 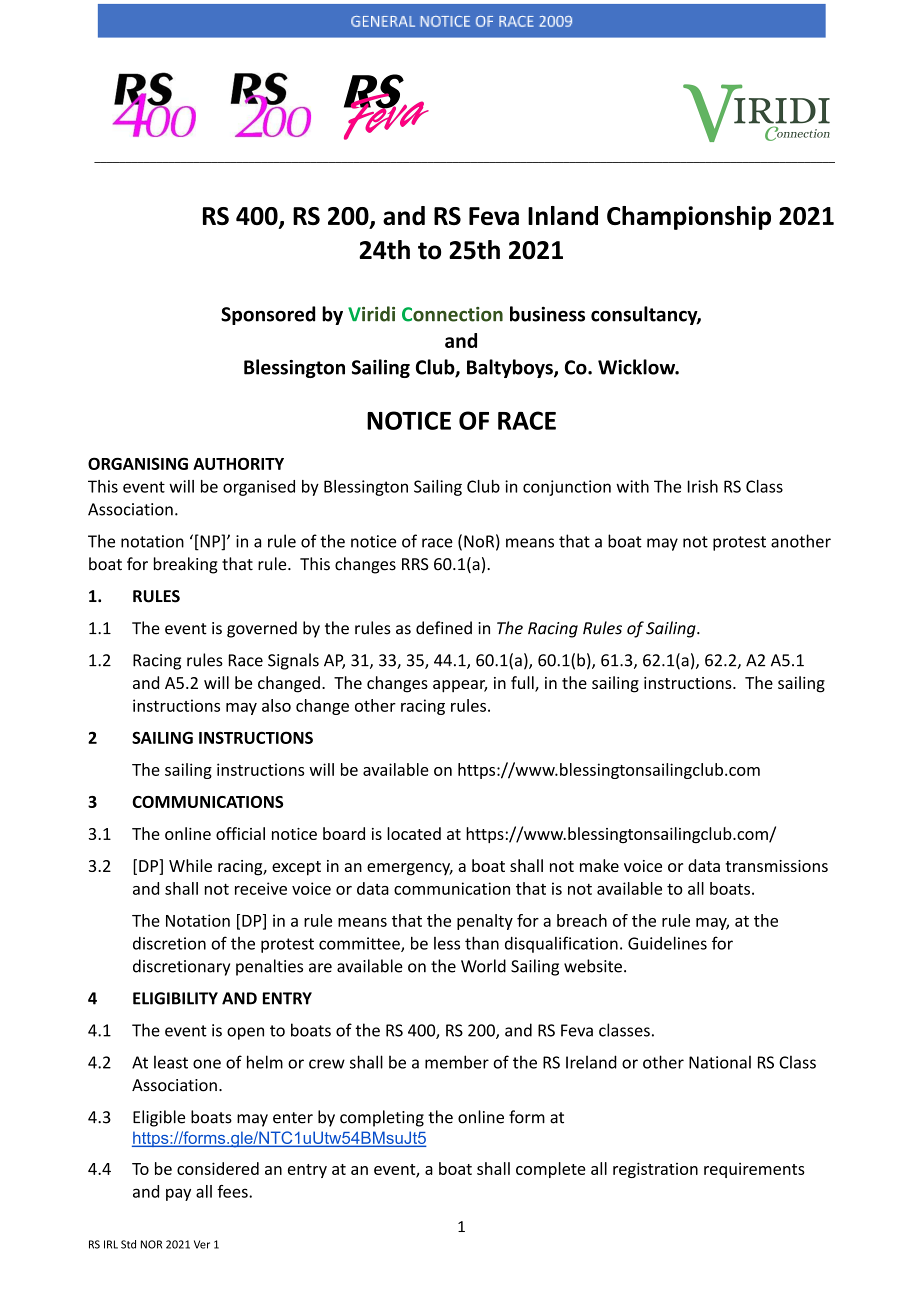 What do you see at coordinates (452, 314) in the screenshot?
I see `Connection` at bounding box center [452, 314].
